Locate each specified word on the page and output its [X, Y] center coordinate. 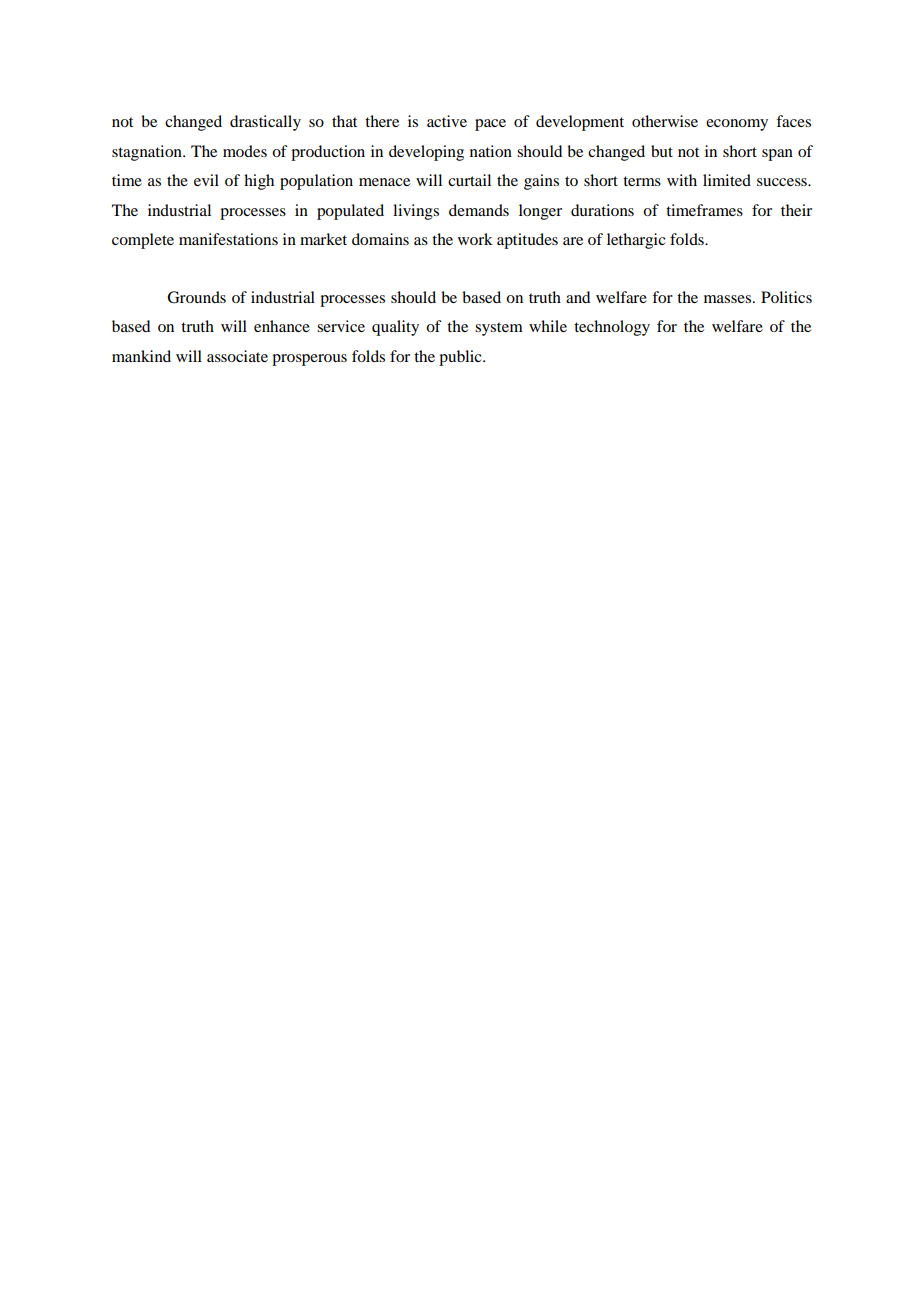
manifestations [228, 239]
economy [737, 125]
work [475, 239]
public [461, 358]
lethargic [636, 241]
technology [612, 328]
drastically [265, 123]
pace [490, 125]
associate [237, 356]
